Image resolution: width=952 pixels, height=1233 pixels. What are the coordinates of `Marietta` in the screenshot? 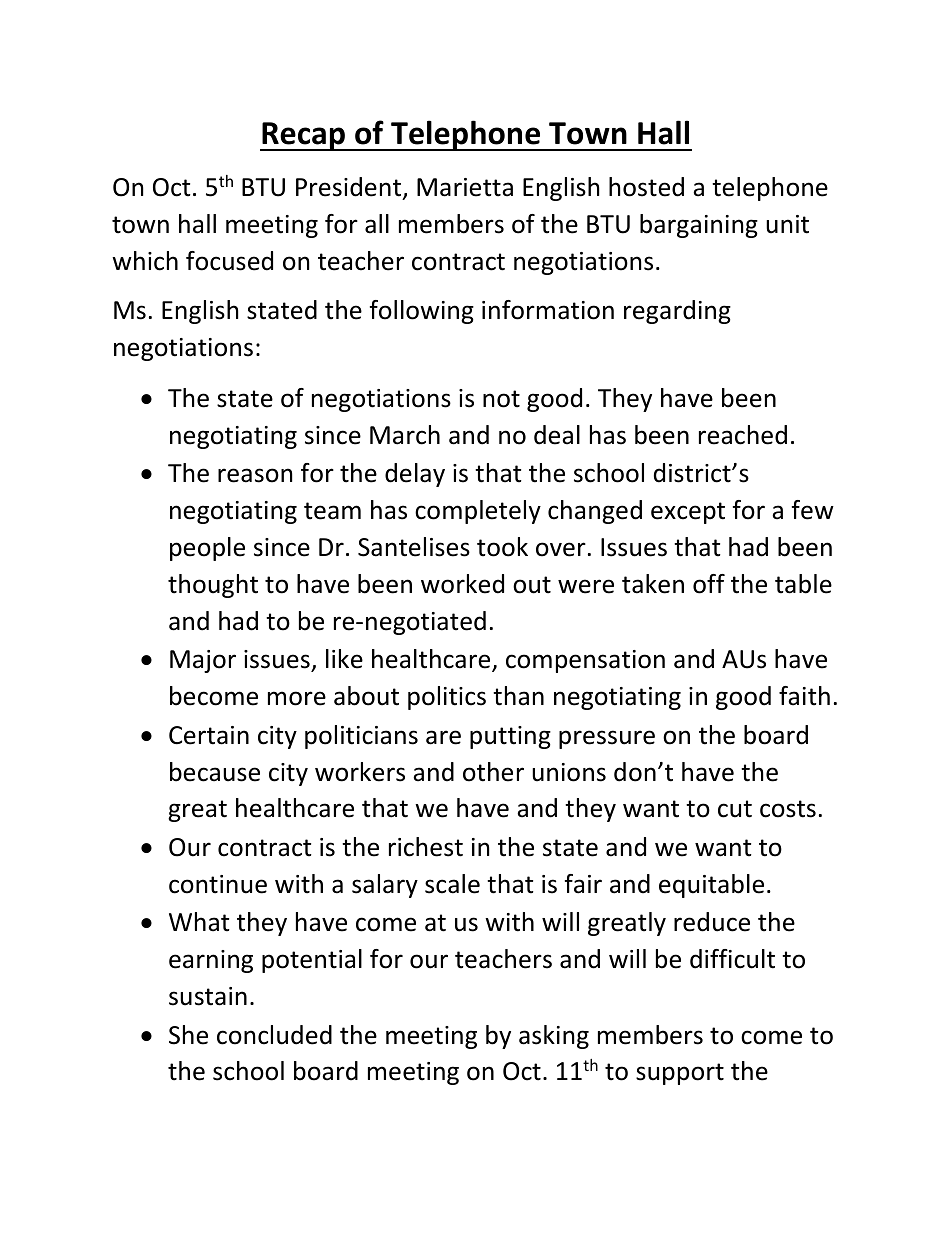 It's located at (465, 187).
